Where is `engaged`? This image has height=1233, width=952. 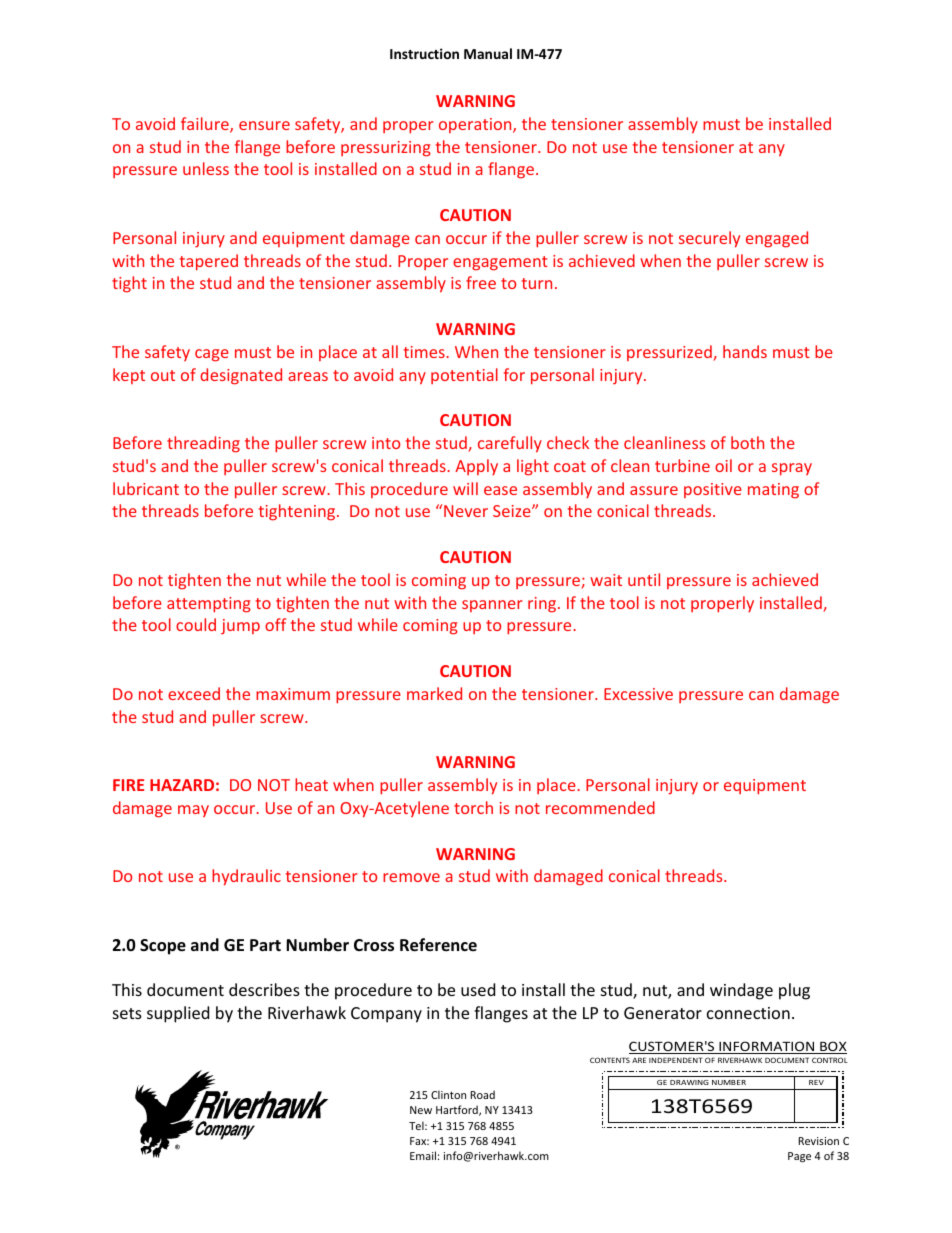
engaged is located at coordinates (777, 239).
